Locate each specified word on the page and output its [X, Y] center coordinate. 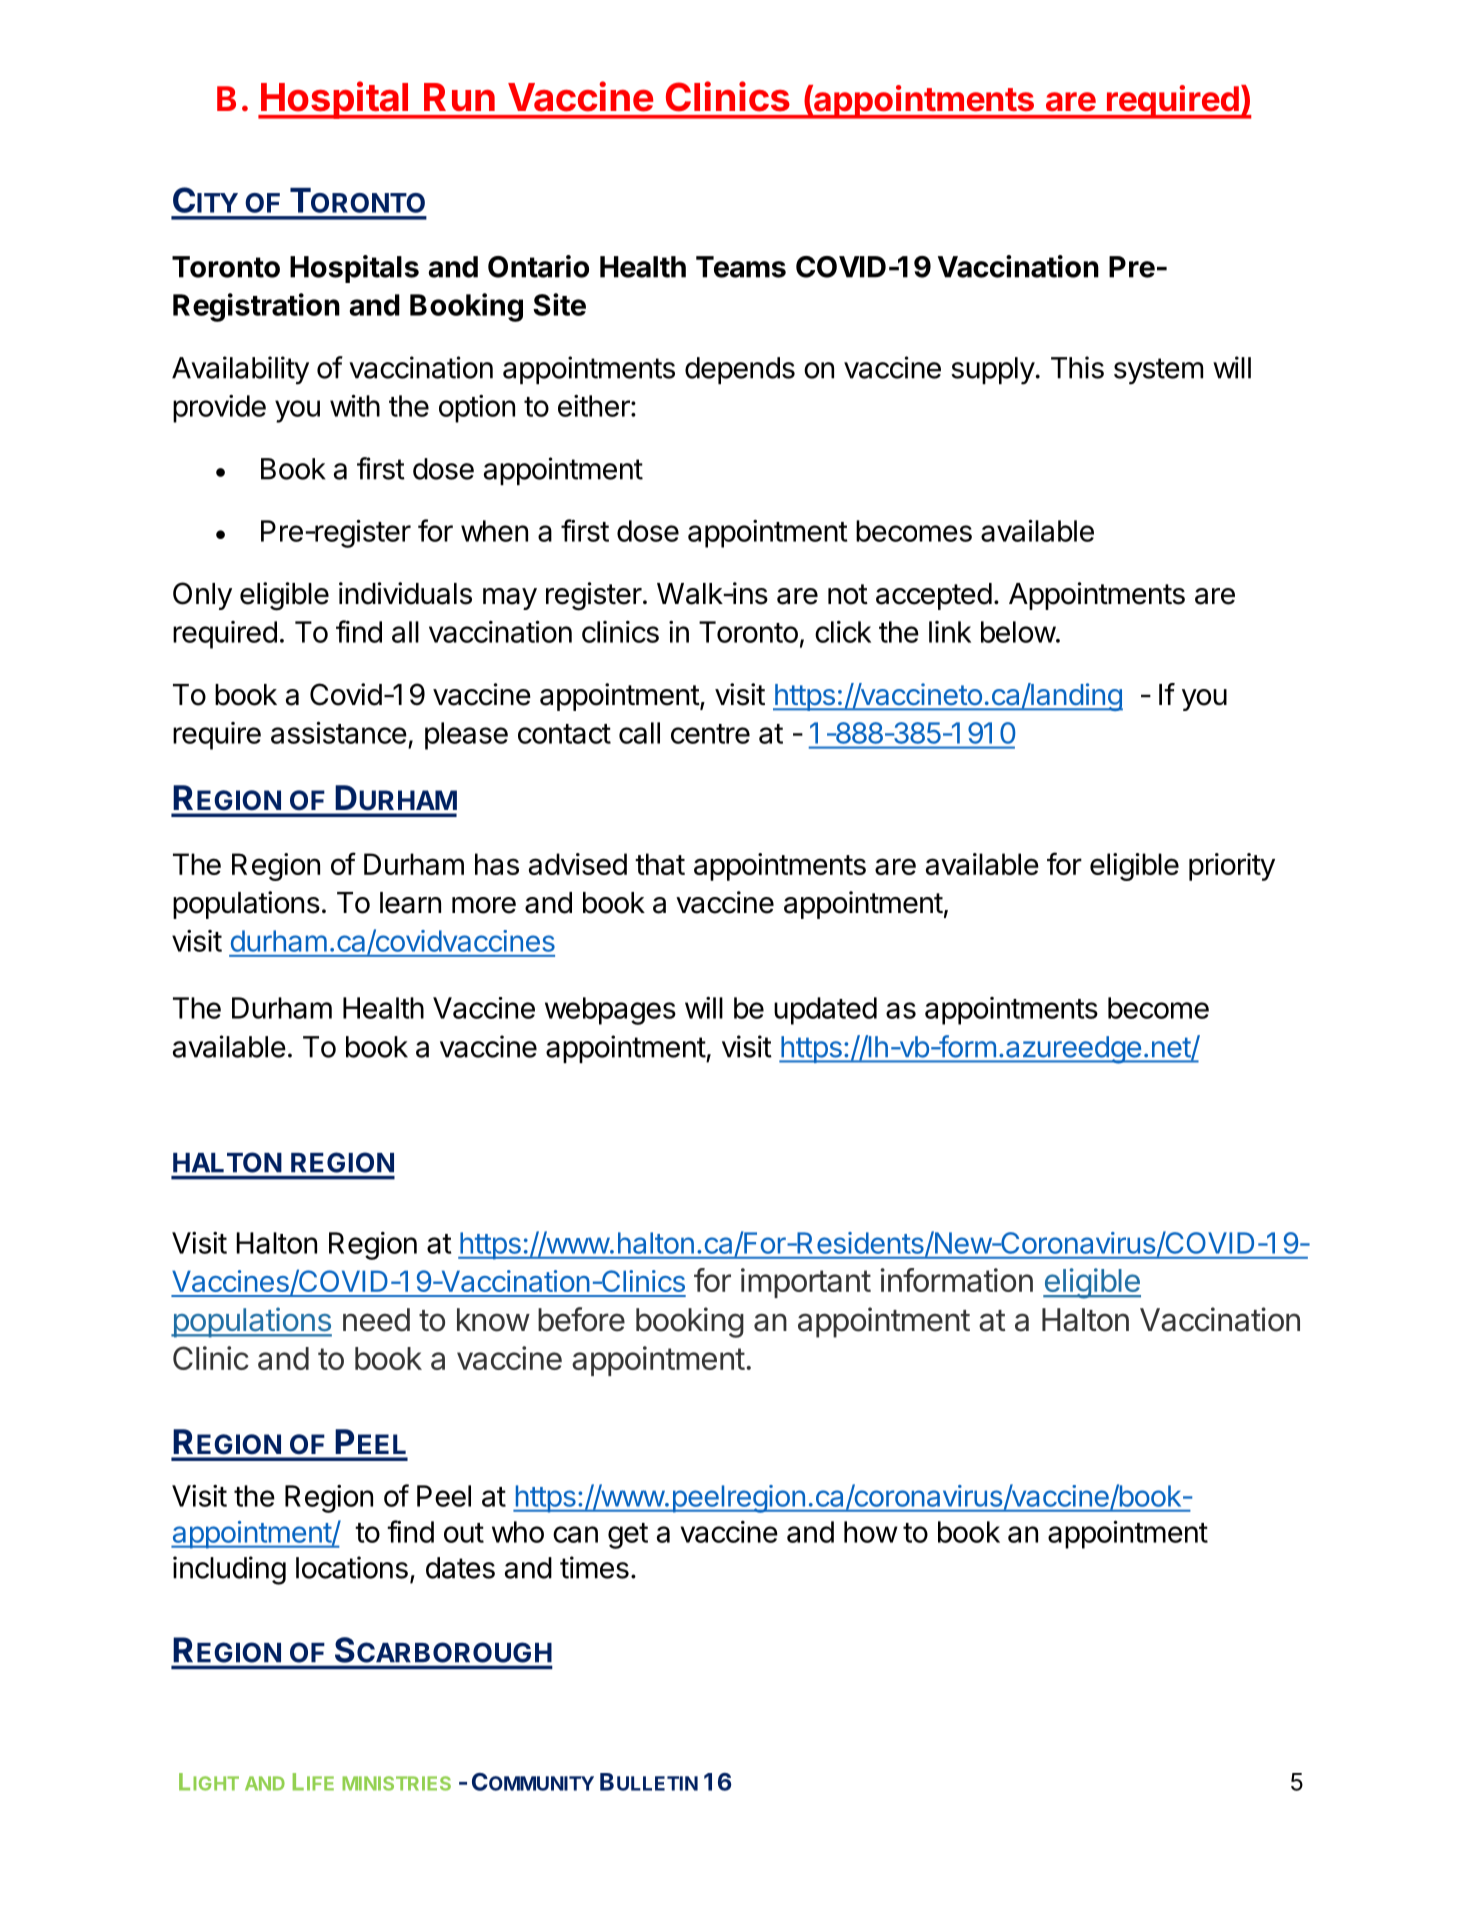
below [1018, 632]
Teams [741, 267]
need [376, 1320]
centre [710, 734]
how [871, 1532]
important [806, 1283]
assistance [339, 732]
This [1077, 367]
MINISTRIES [396, 1783]
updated [825, 1011]
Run [459, 97]
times [594, 1567]
